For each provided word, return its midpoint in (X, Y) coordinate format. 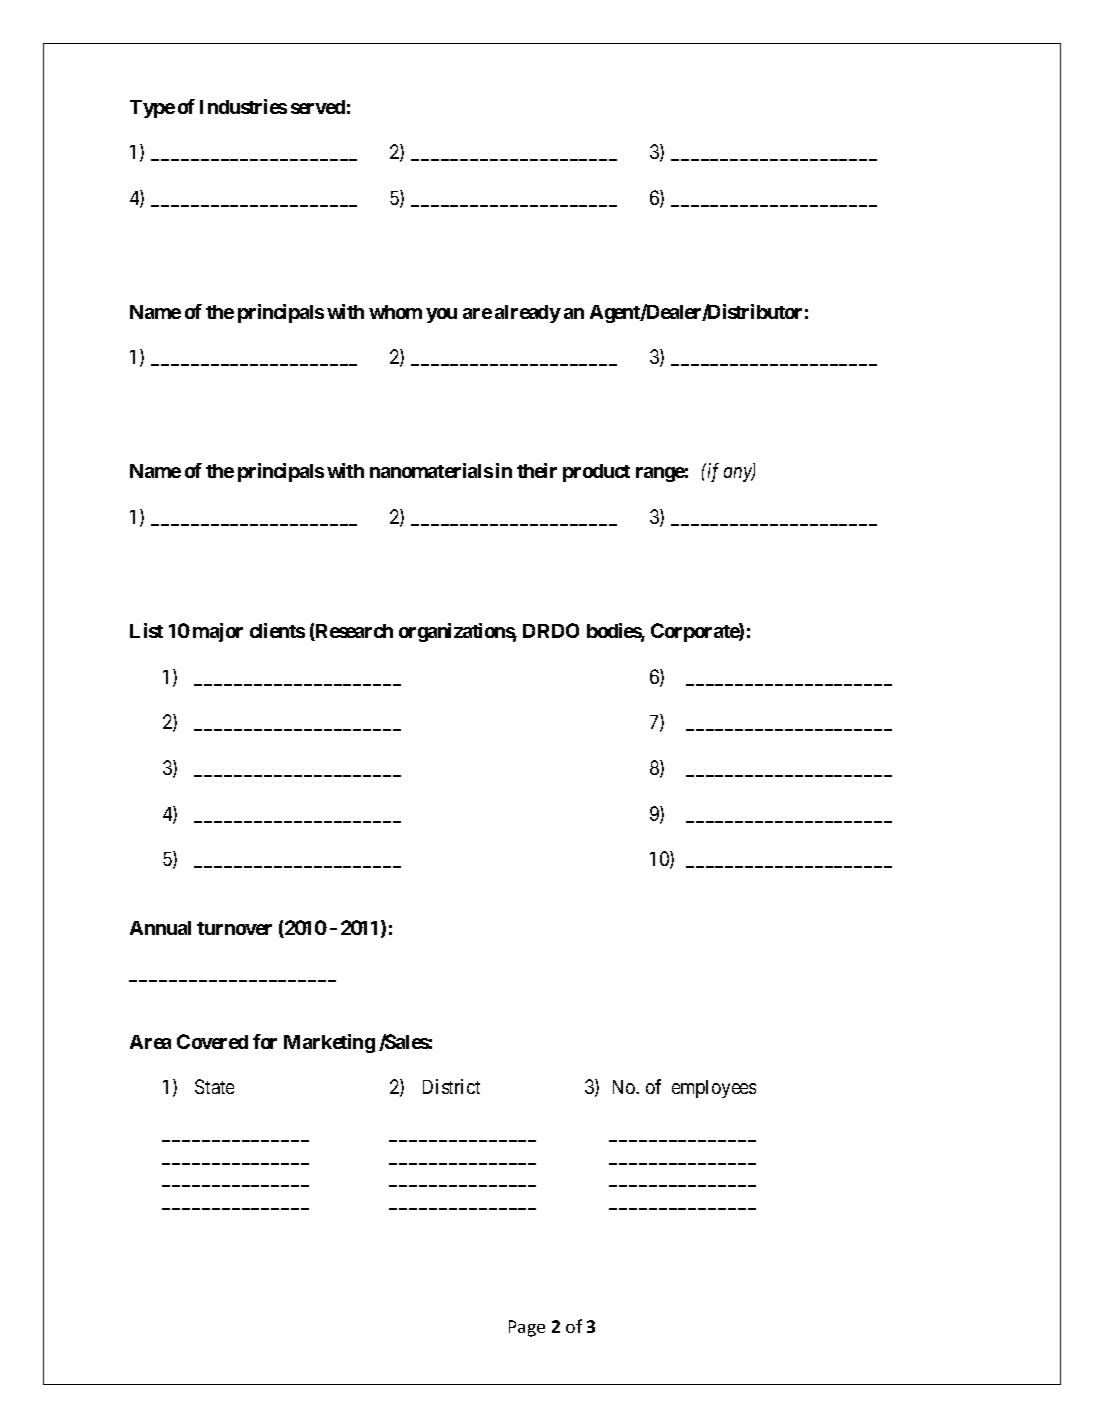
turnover (234, 928)
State (214, 1086)
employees (714, 1089)
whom (395, 312)
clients (277, 630)
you (441, 315)
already (528, 314)
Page (527, 1328)
